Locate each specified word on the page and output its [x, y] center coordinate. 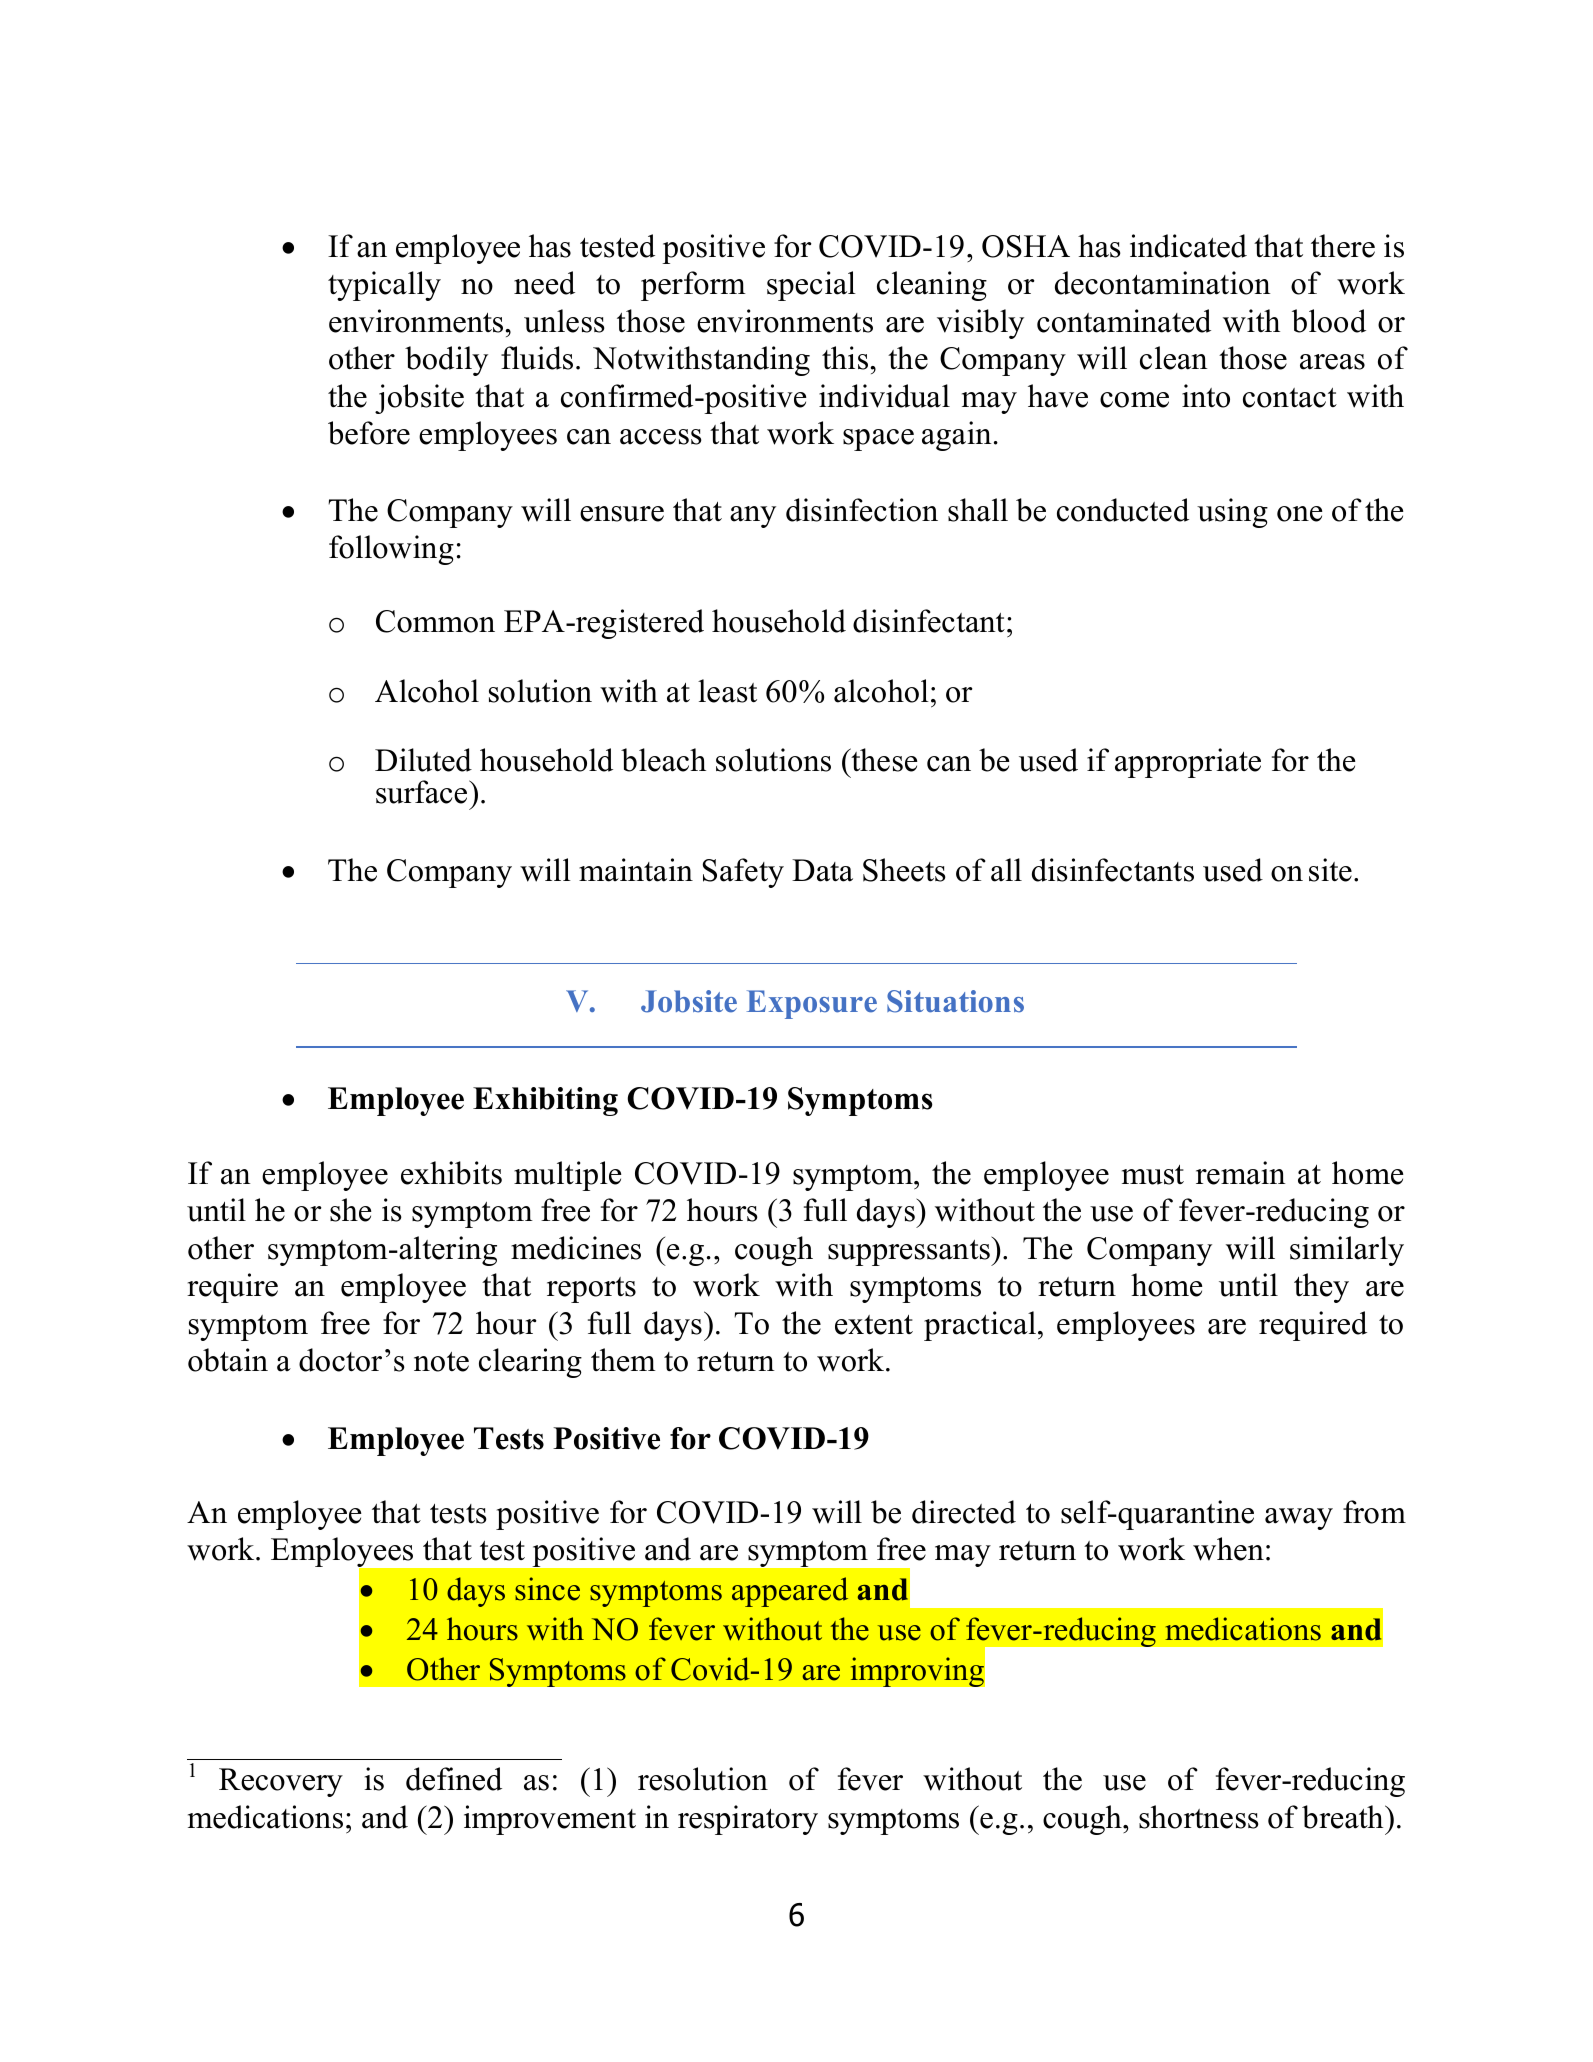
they [1321, 1288]
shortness [1199, 1817]
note [441, 1362]
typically [384, 286]
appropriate [1188, 763]
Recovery [281, 1782]
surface [423, 792]
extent [874, 1325]
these [883, 760]
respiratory [748, 1820]
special [811, 286]
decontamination [1163, 283]
